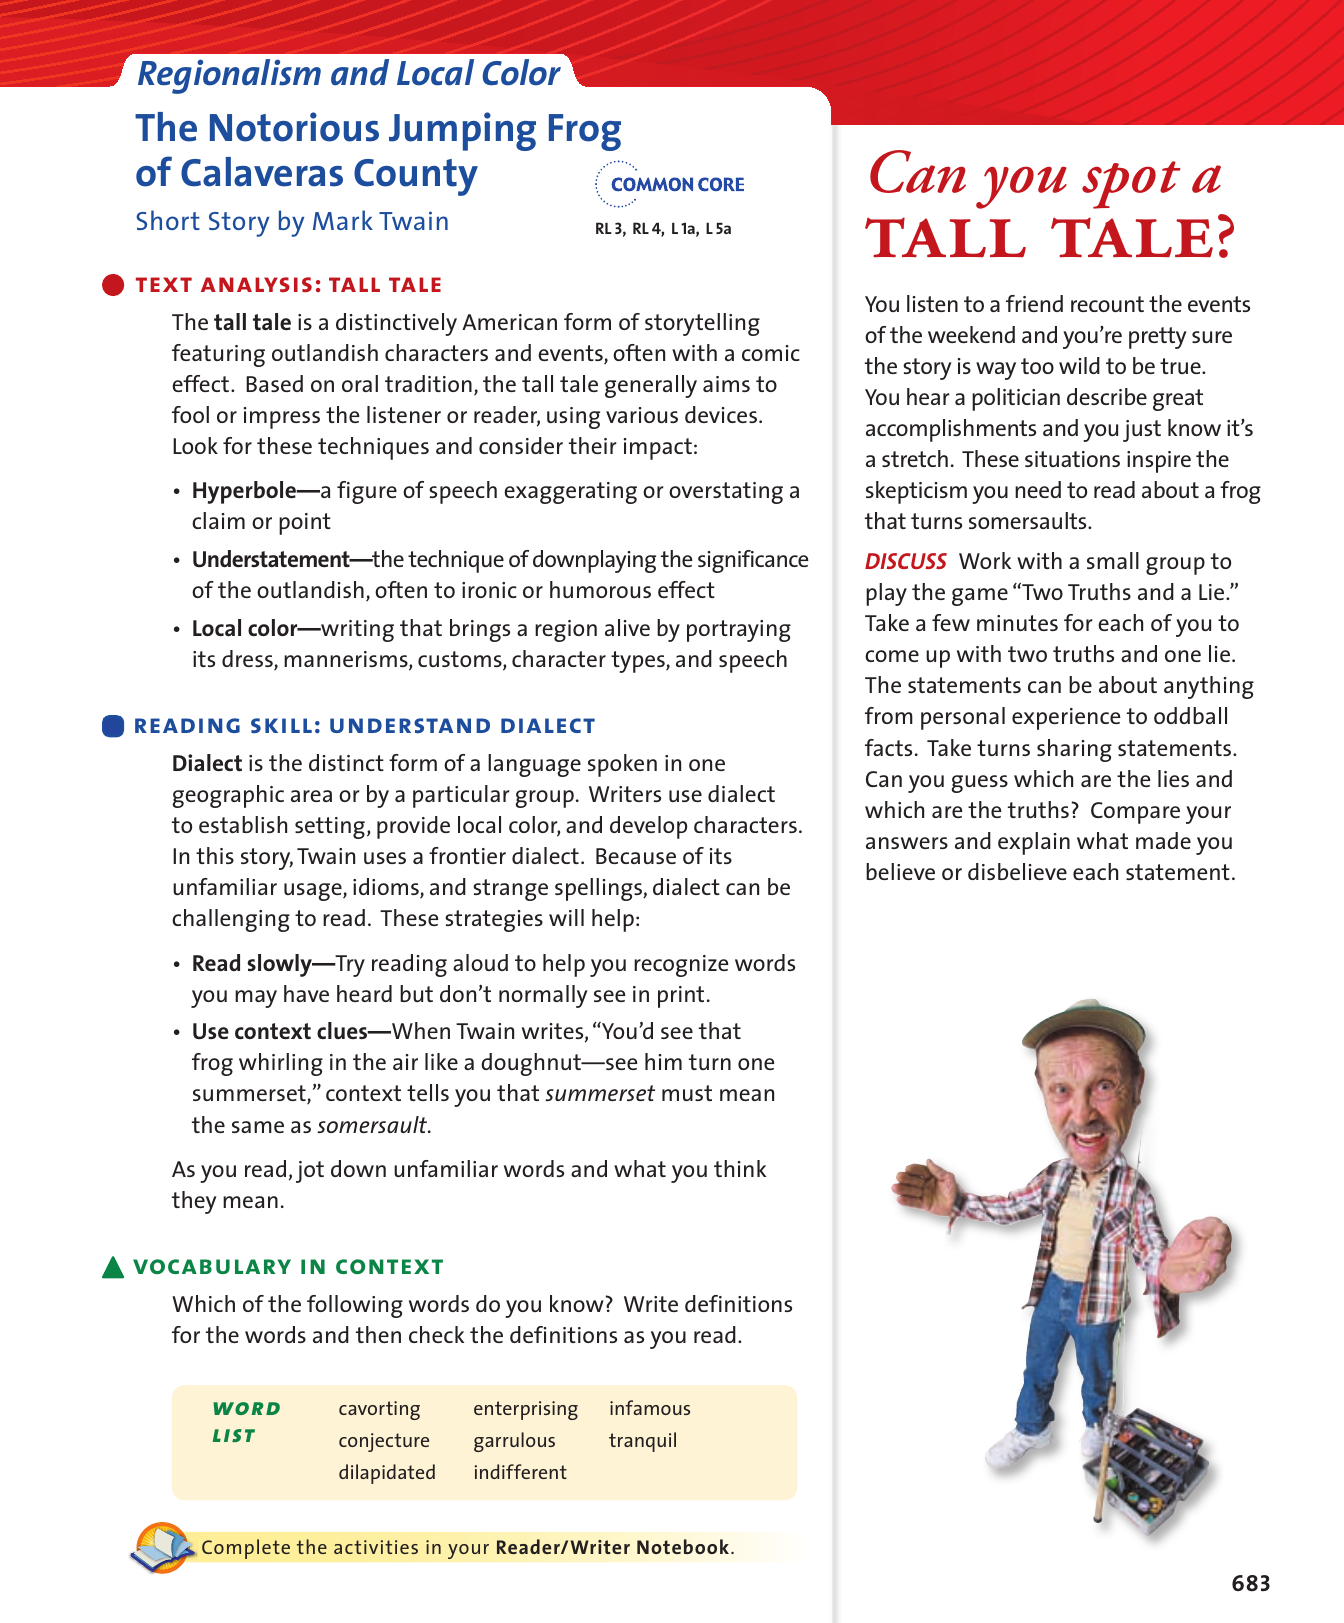 The height and width of the page is (1623, 1344). Describe the element at coordinates (246, 1549) in the page. I see `Complete` at that location.
